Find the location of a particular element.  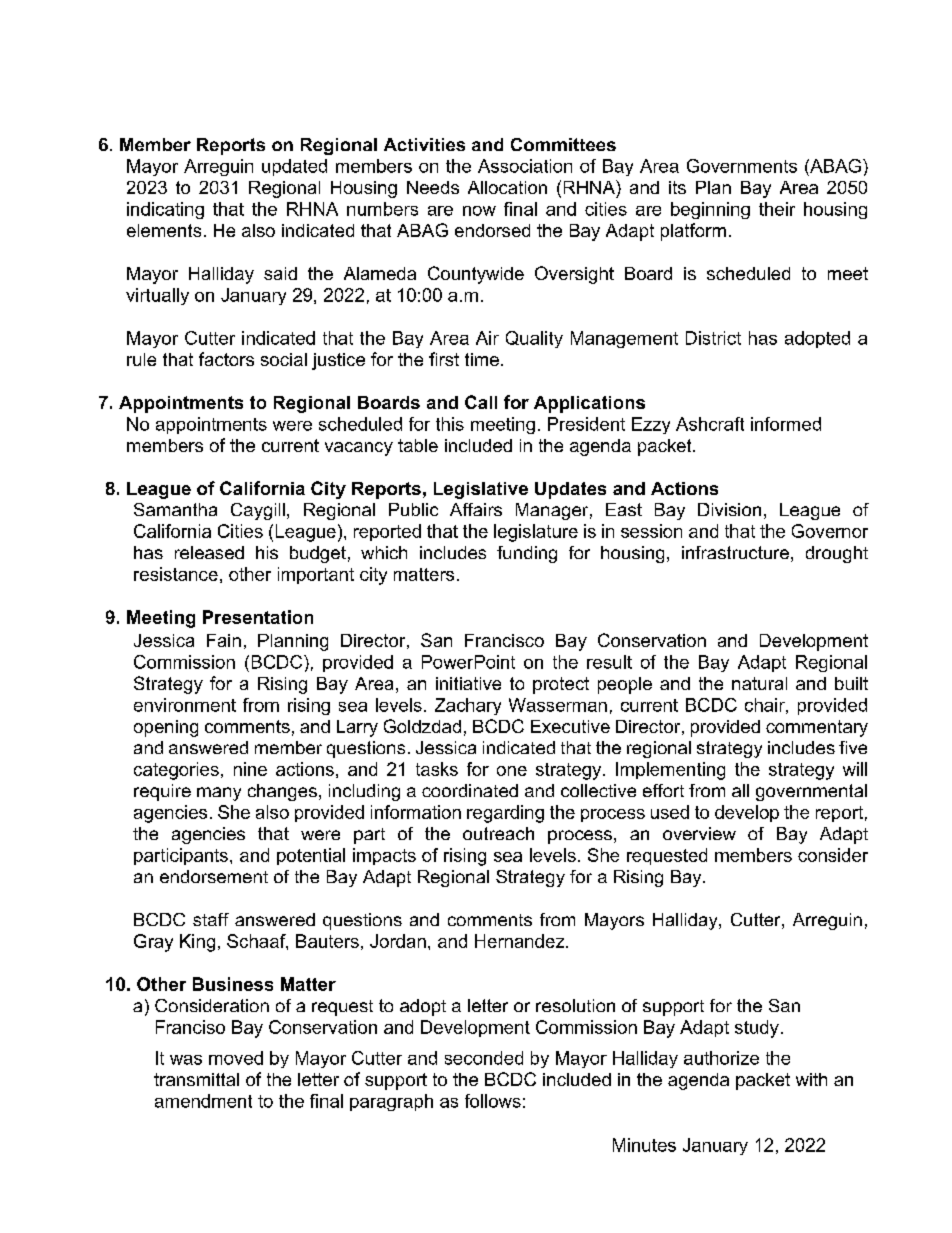

Governments is located at coordinates (742, 166).
